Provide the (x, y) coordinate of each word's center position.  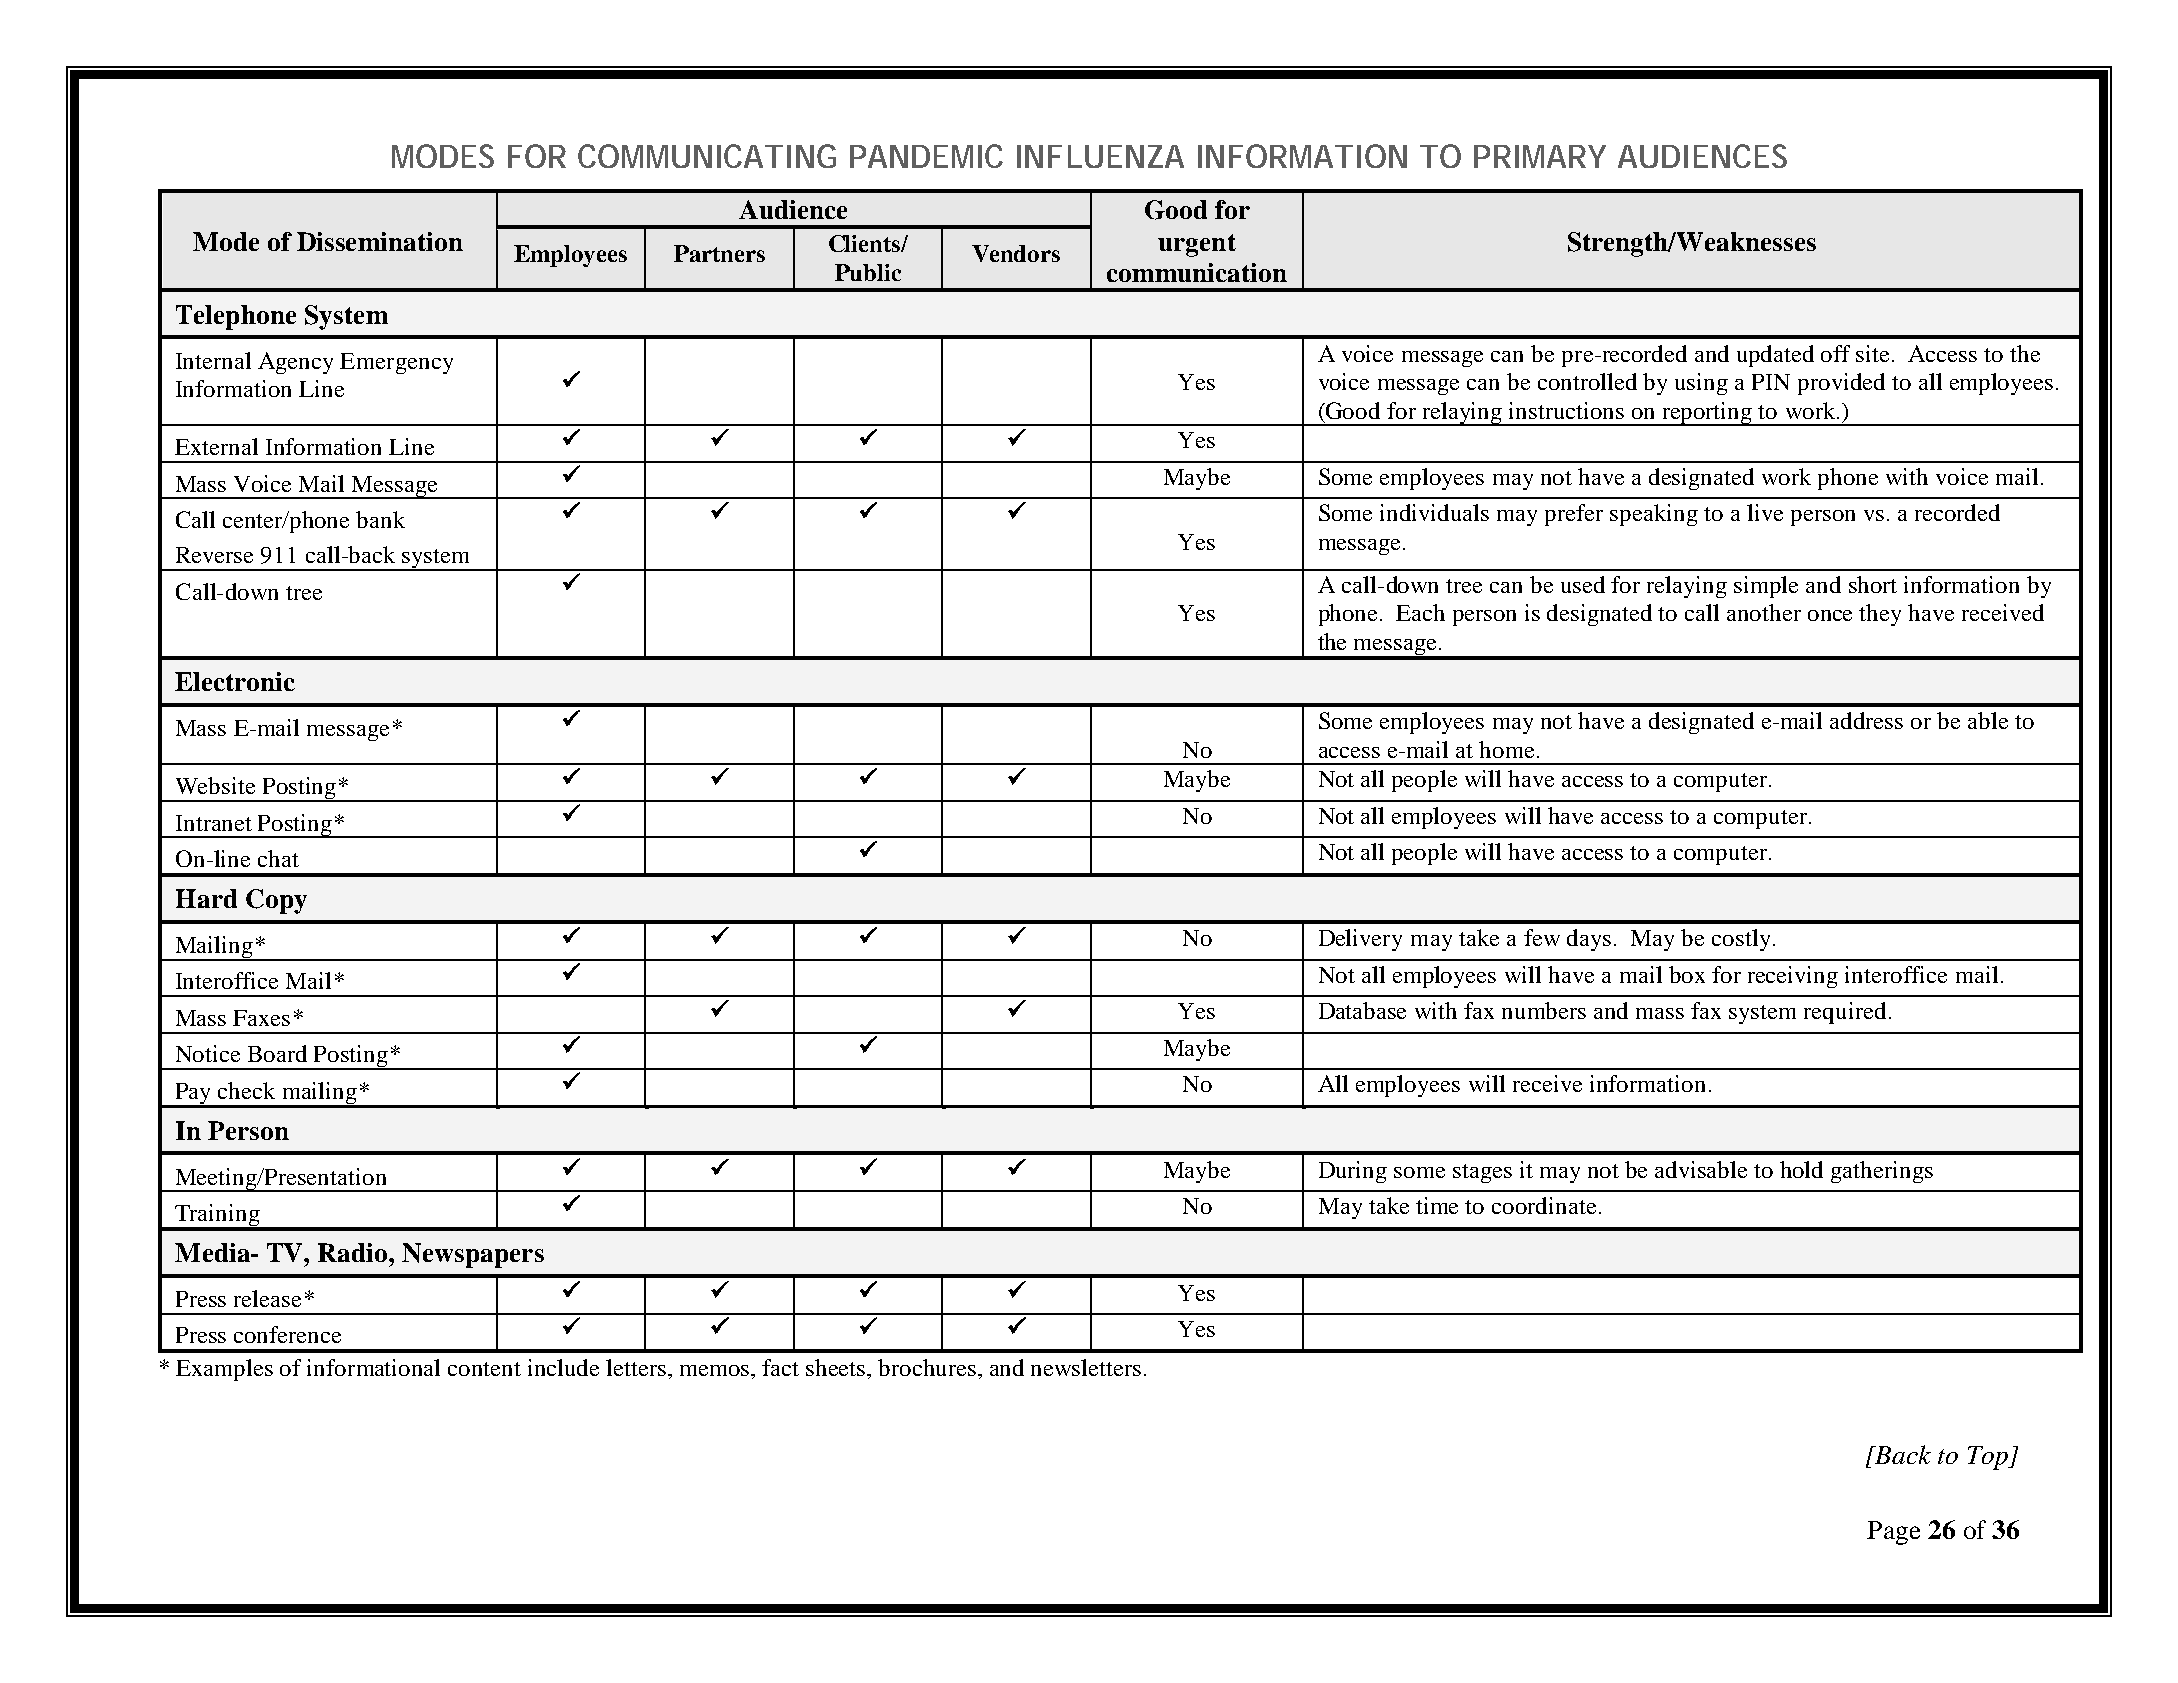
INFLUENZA (1100, 156)
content (484, 1369)
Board (277, 1053)
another (1764, 612)
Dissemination (380, 241)
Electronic (235, 681)
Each (1420, 612)
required (1845, 1013)
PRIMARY (1540, 156)
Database (1362, 1010)
